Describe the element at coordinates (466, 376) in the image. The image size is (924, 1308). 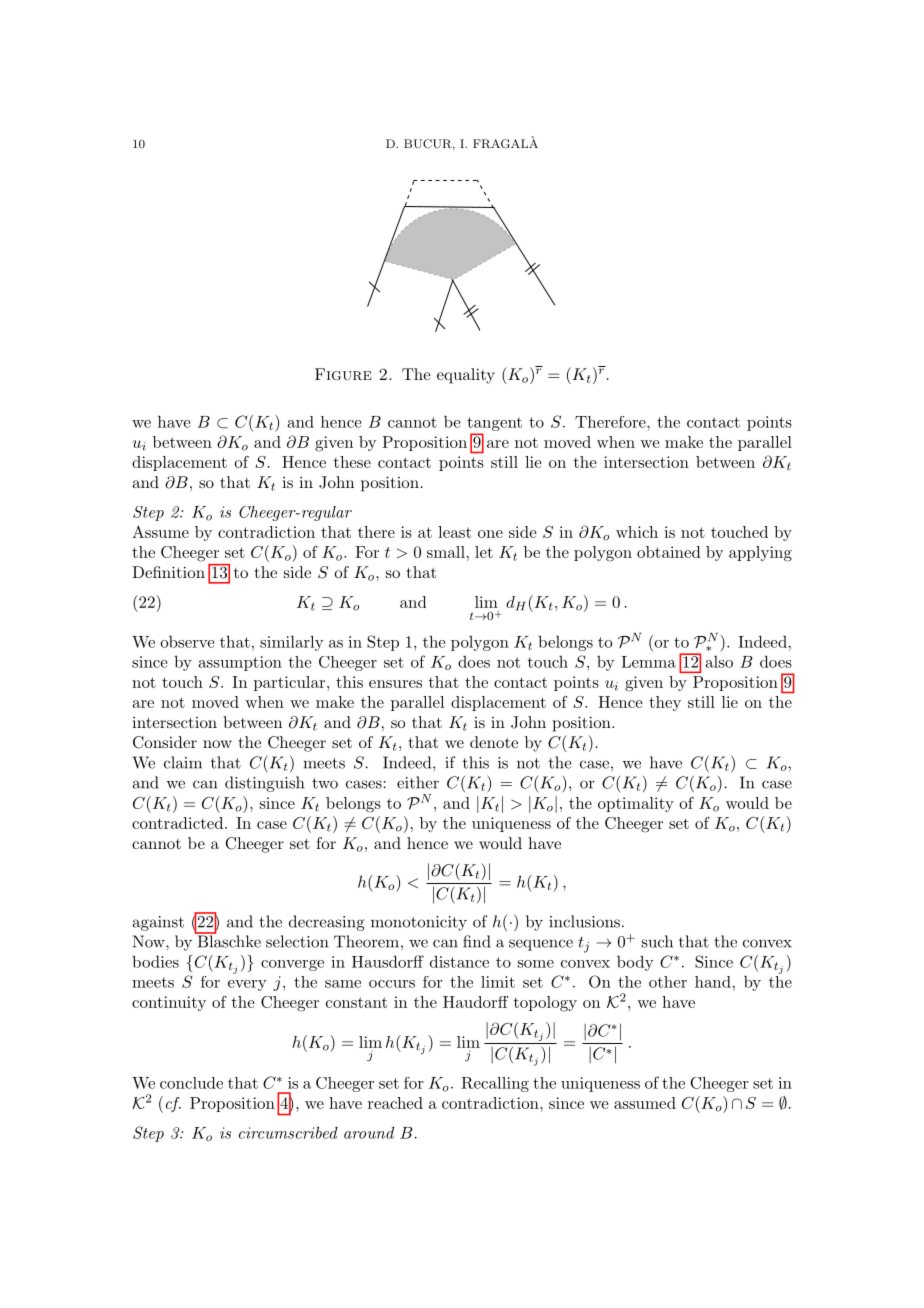
I see `equality` at that location.
